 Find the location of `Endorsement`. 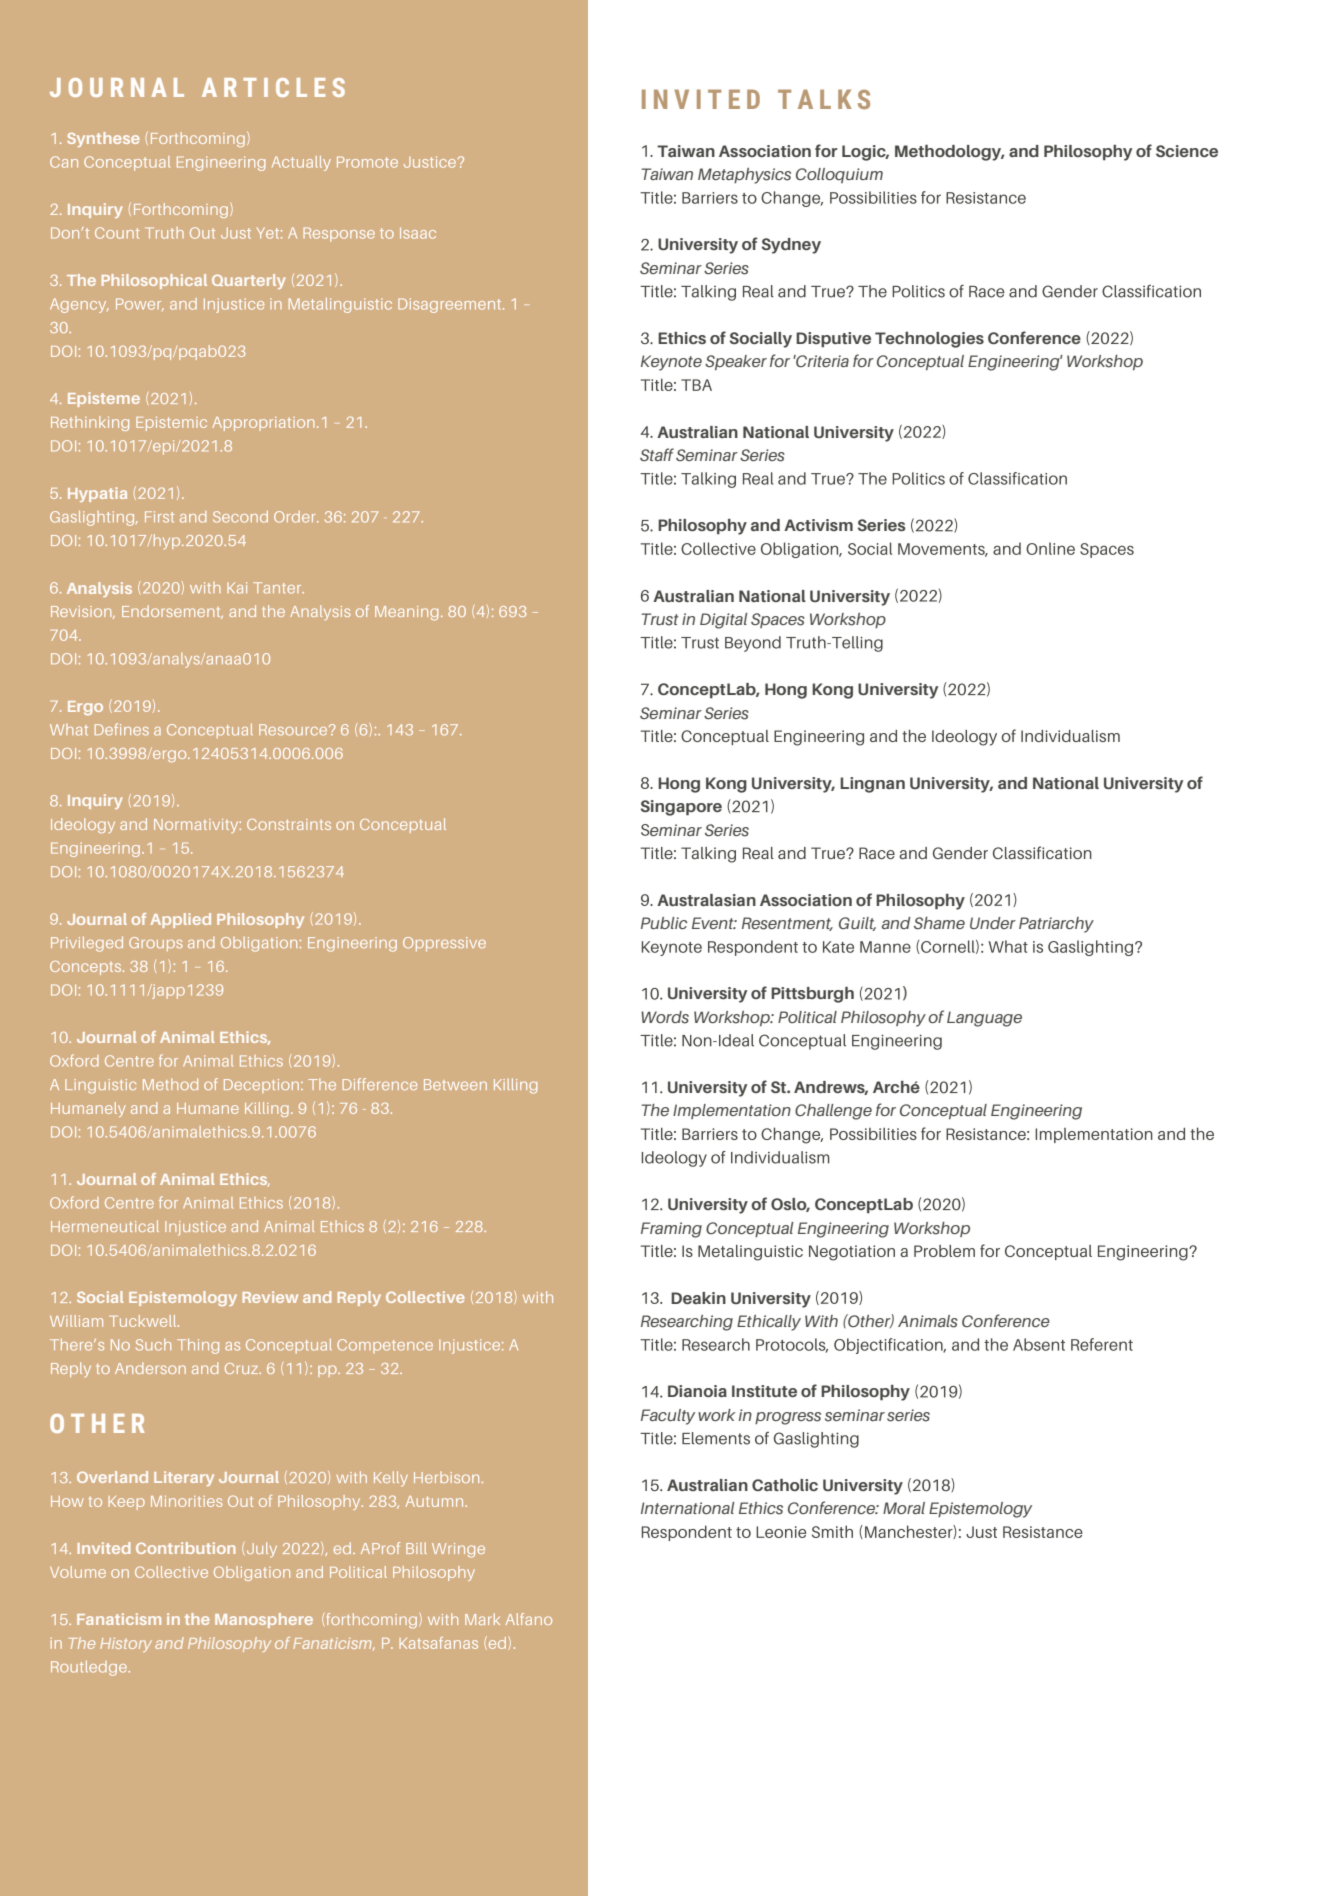

Endorsement is located at coordinates (172, 612).
